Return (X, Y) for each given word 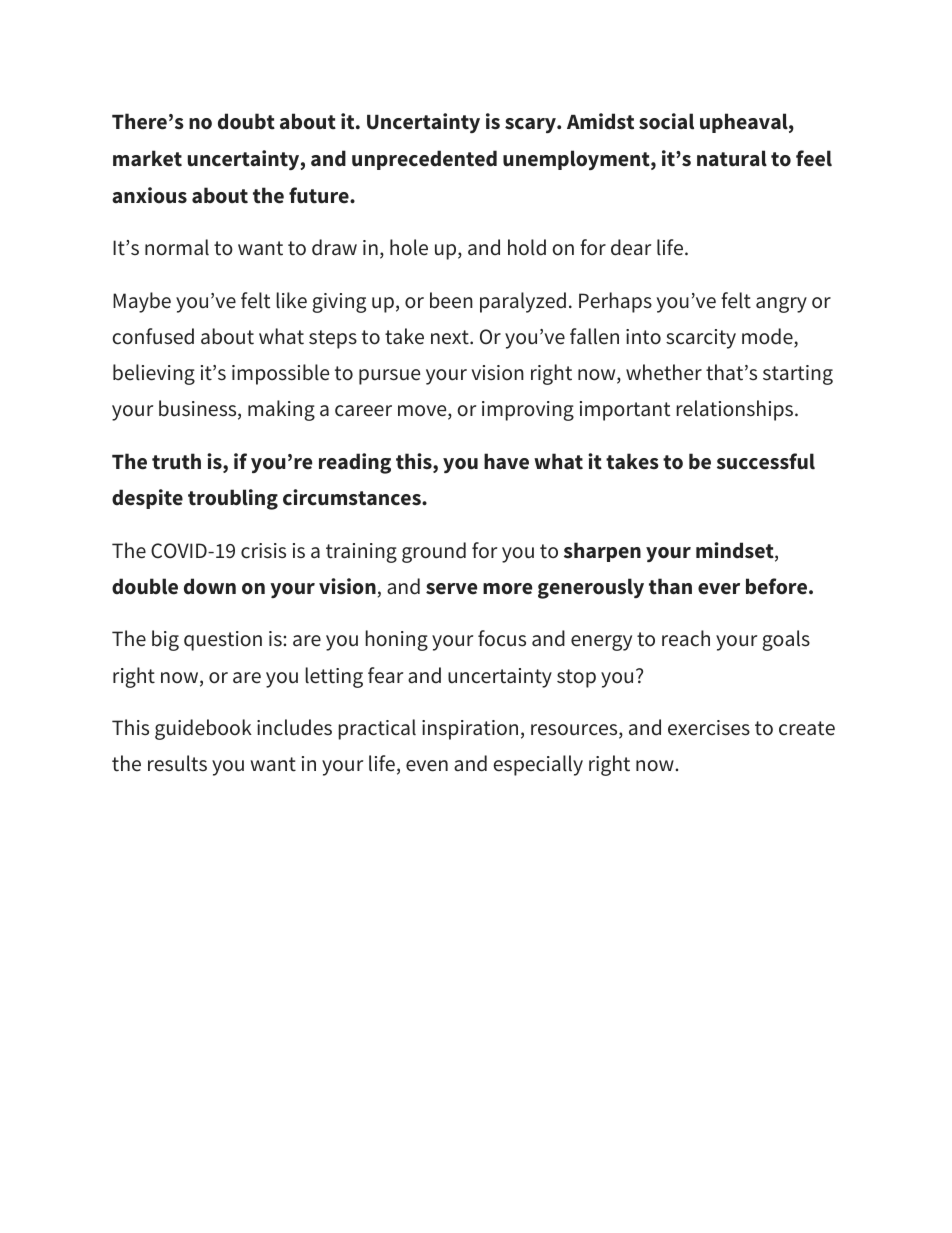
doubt (246, 121)
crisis (263, 551)
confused (153, 336)
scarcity (701, 339)
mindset (736, 551)
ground (434, 552)
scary (531, 125)
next (451, 337)
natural (732, 158)
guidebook (203, 729)
